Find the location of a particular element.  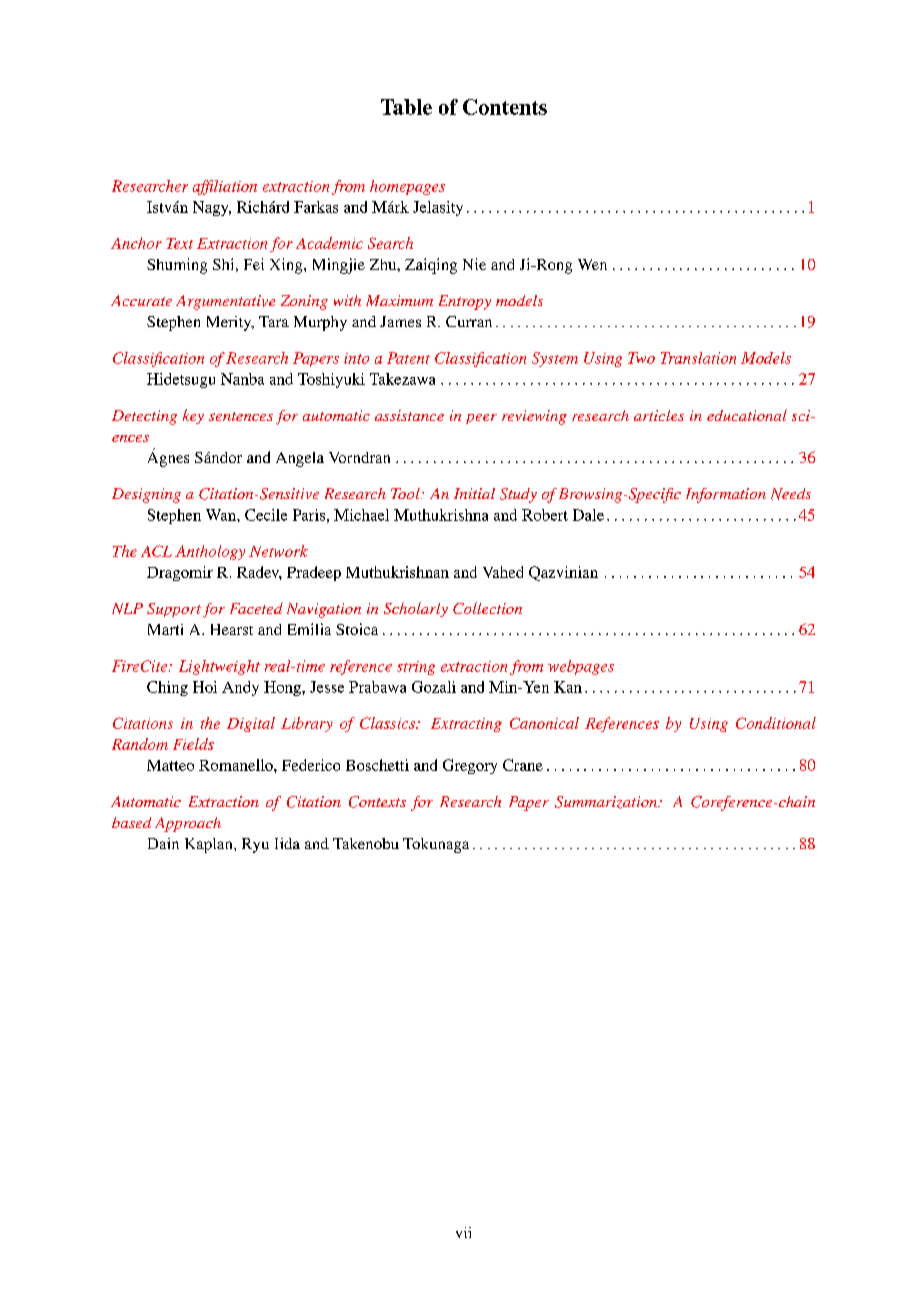

Gregory is located at coordinates (470, 766).
